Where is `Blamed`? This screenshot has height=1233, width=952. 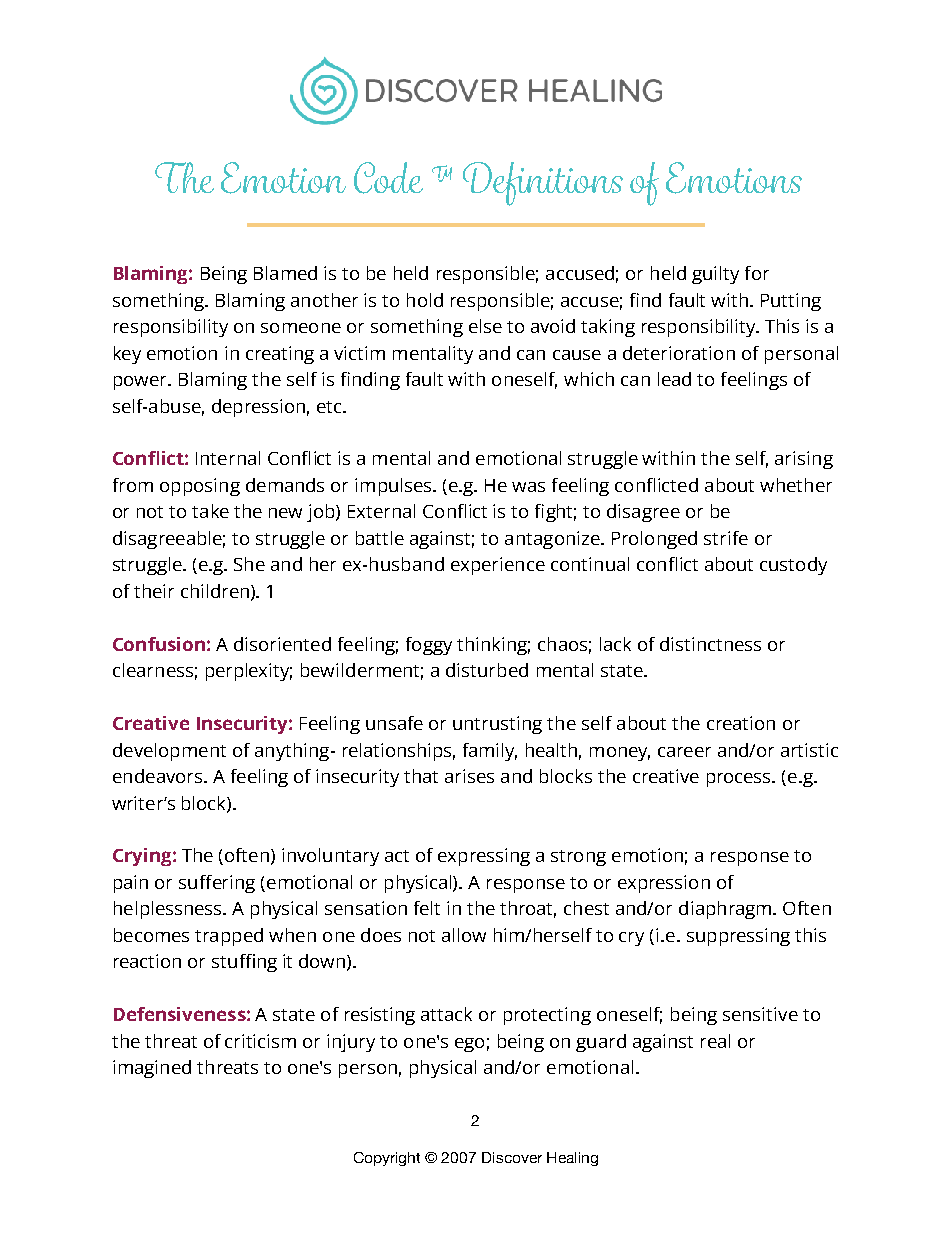 Blamed is located at coordinates (285, 273).
